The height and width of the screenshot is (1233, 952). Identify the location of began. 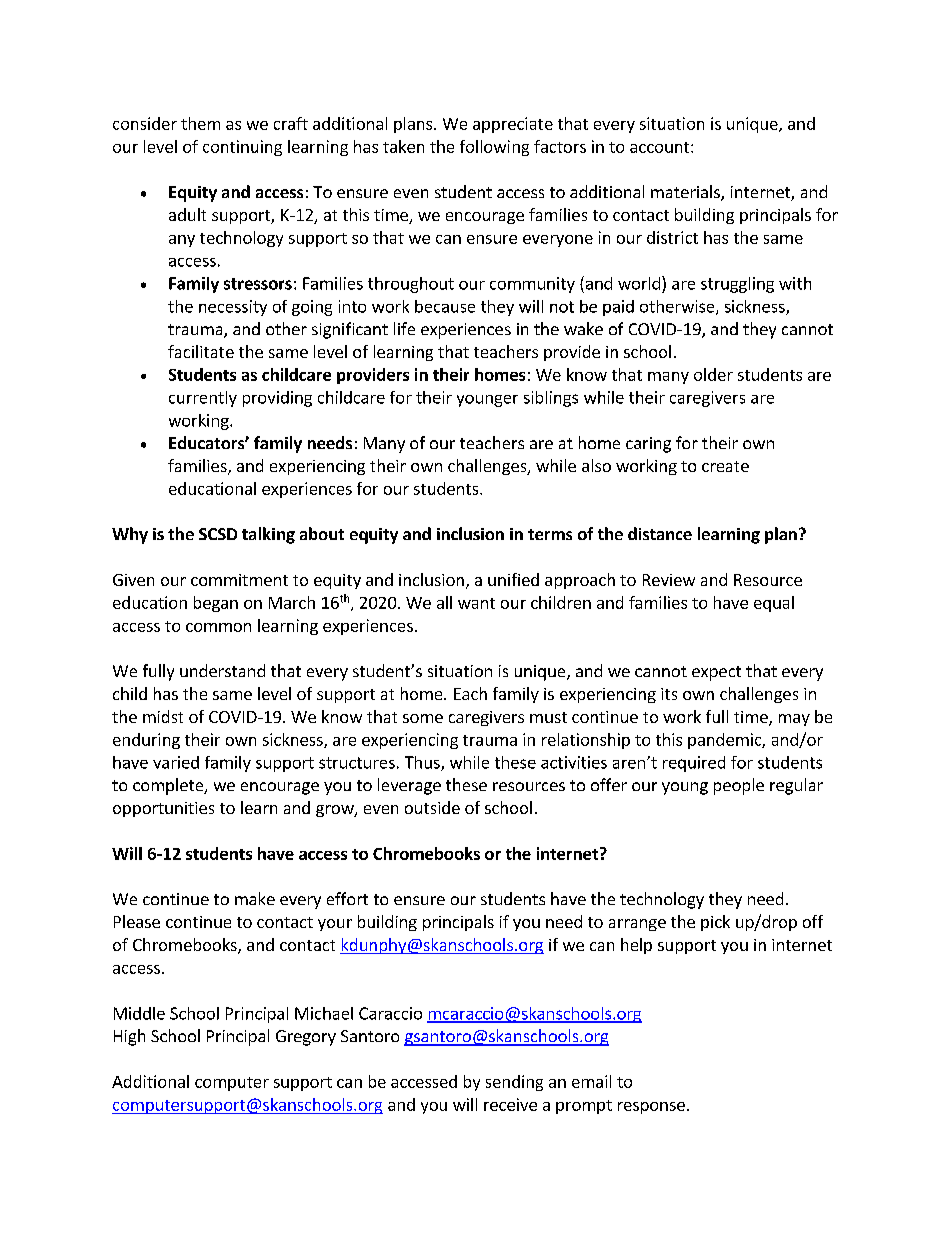
(216, 604).
